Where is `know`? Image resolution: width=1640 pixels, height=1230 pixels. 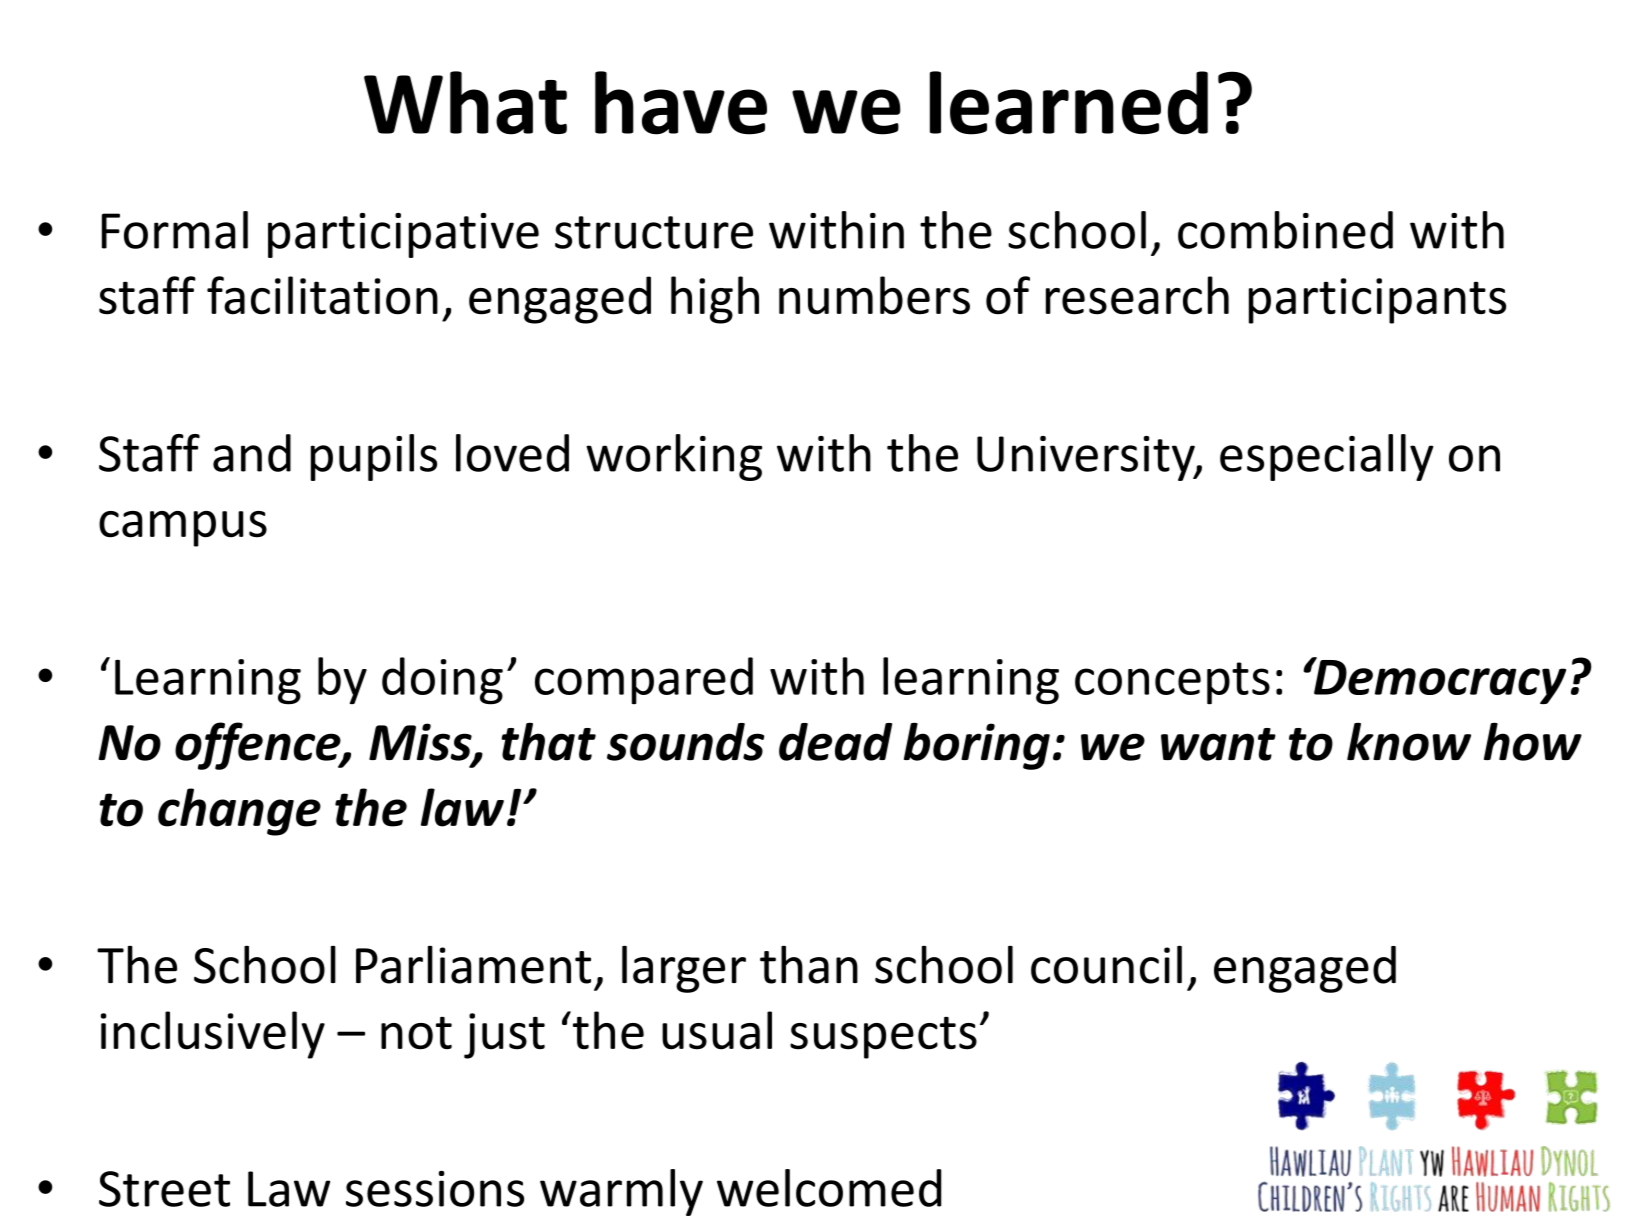
know is located at coordinates (1409, 742).
